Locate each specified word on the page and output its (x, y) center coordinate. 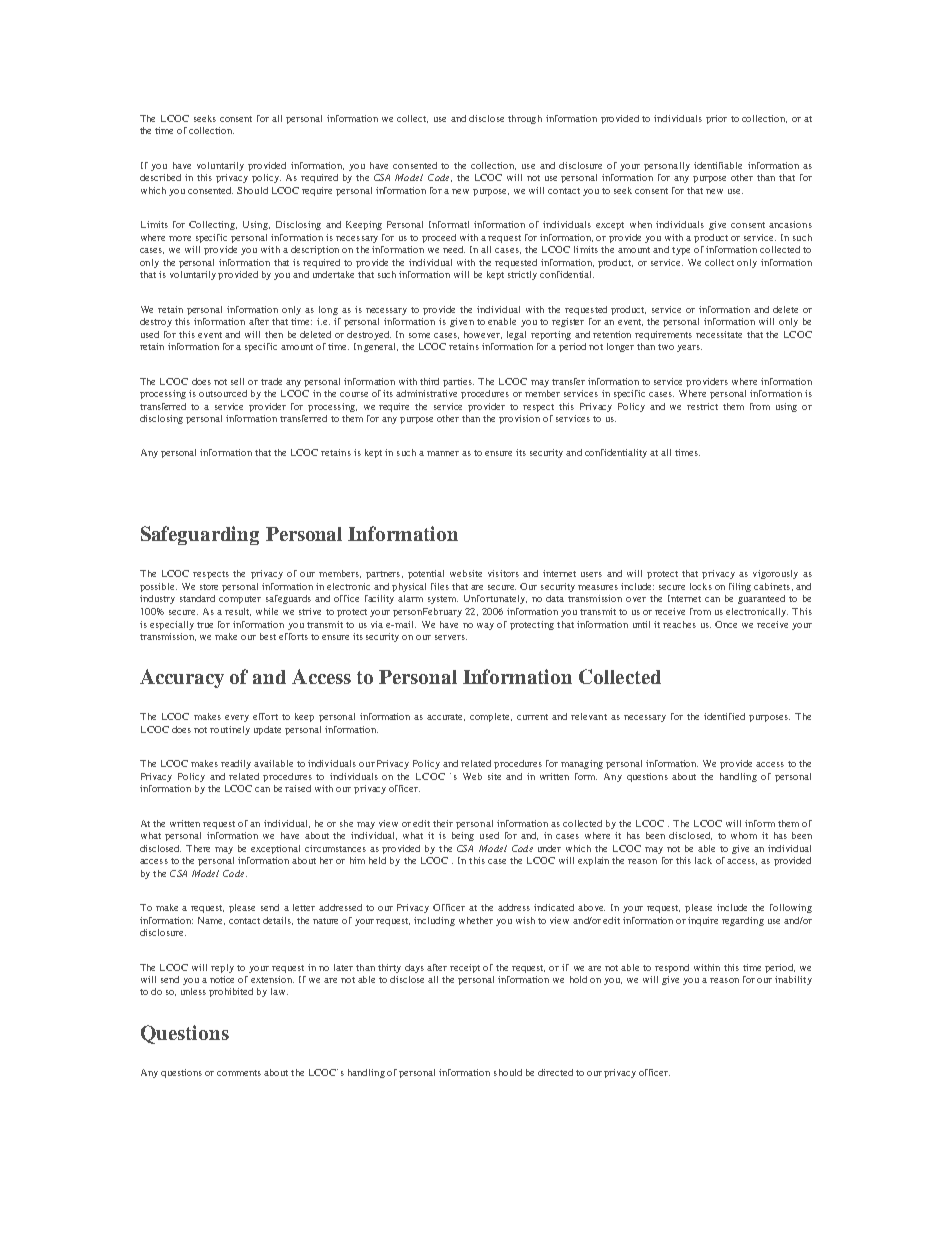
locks (701, 586)
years (689, 348)
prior (716, 119)
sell (237, 381)
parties (458, 382)
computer (240, 600)
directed (555, 1072)
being (463, 836)
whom (744, 835)
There (198, 848)
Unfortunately (495, 599)
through (525, 119)
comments (239, 1073)
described (160, 177)
